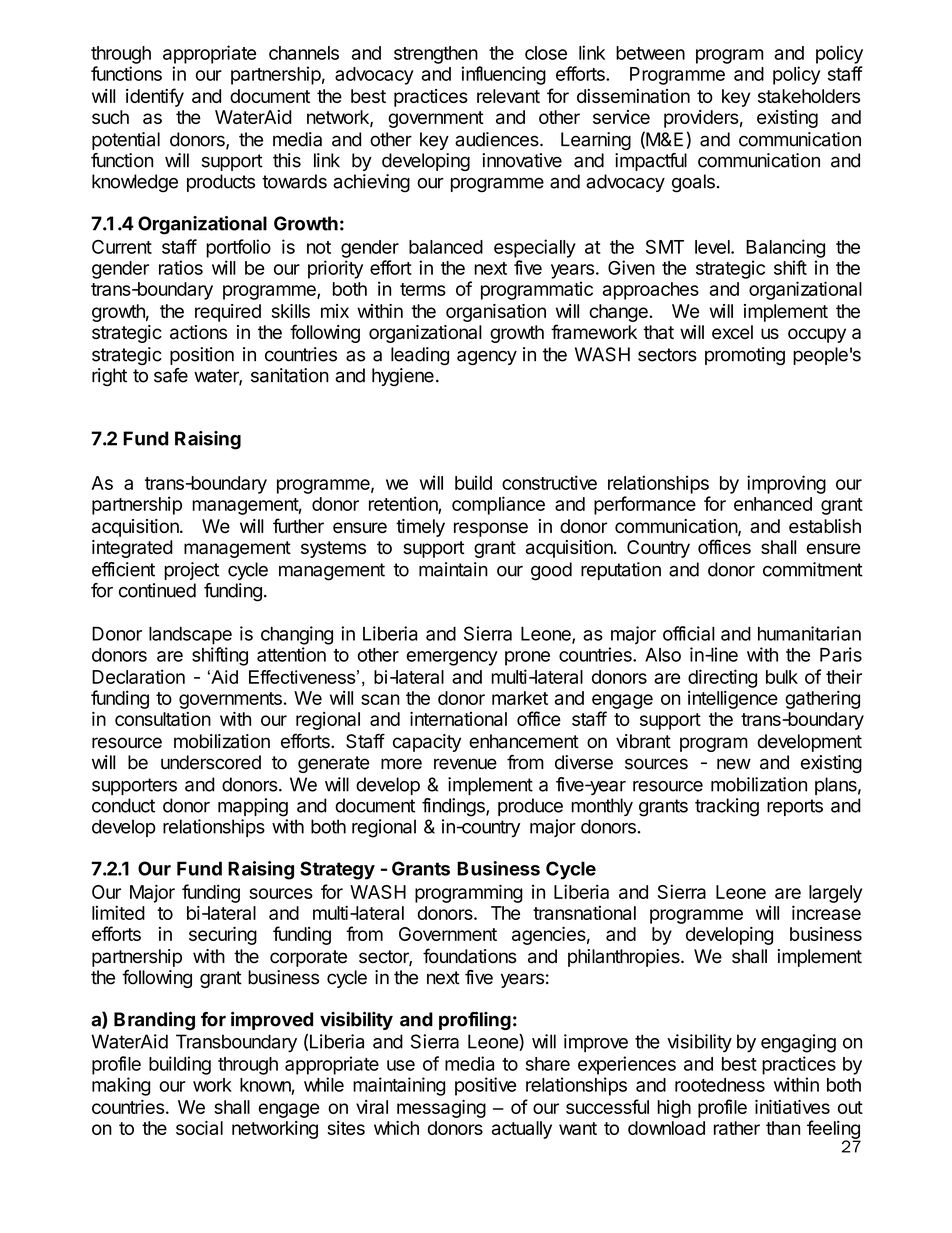  What do you see at coordinates (191, 571) in the image?
I see `project` at bounding box center [191, 571].
